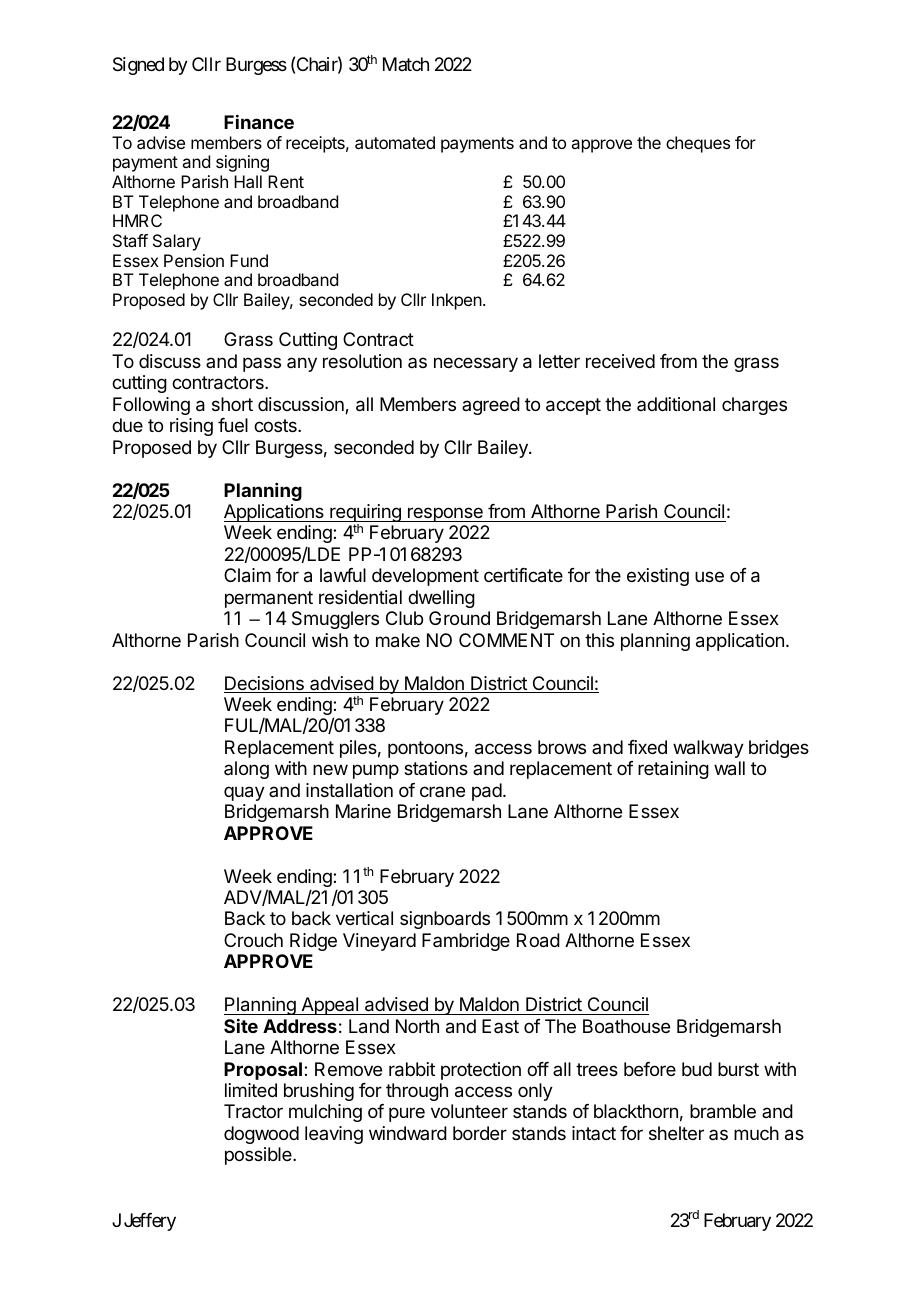  Describe the element at coordinates (364, 918) in the screenshot. I see `vertical` at that location.
